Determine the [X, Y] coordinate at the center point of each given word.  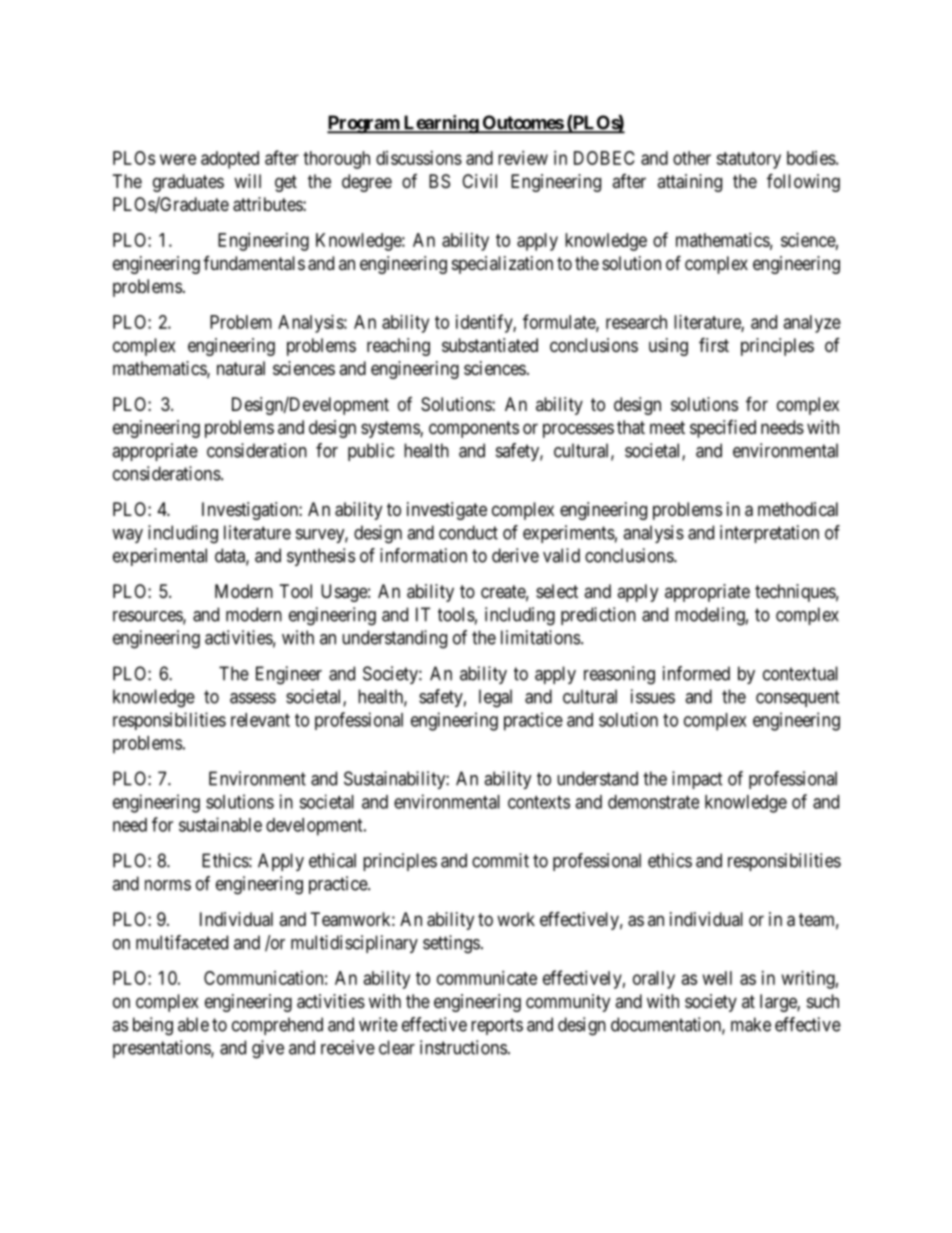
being [153, 1026]
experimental [160, 557]
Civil [479, 181]
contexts [539, 802]
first [714, 344]
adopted [230, 160]
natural [241, 368]
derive [515, 555]
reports [497, 1026]
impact [697, 780]
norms [168, 885]
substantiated [490, 345]
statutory [748, 160]
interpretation [769, 534]
